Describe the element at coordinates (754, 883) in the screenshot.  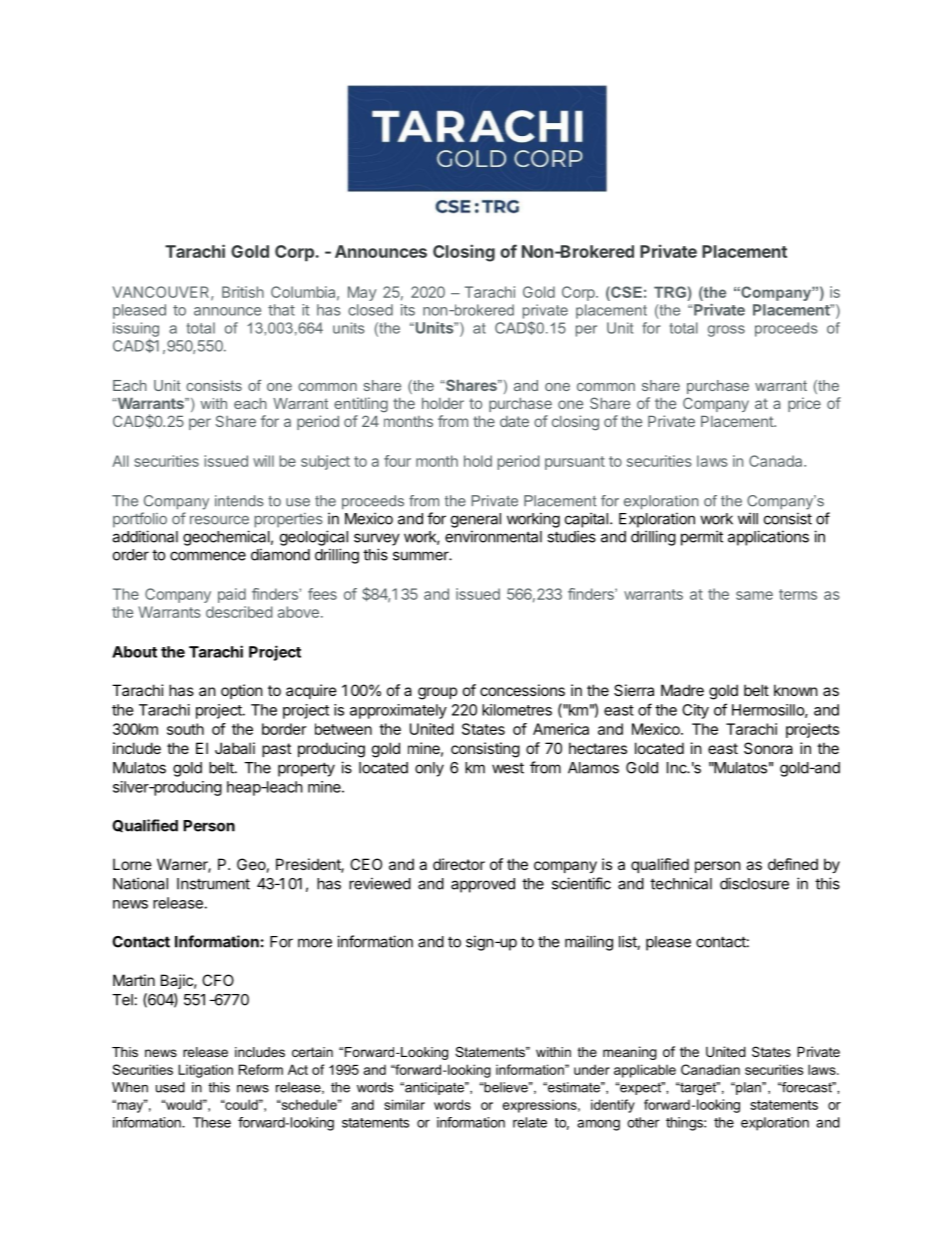
I see `disclosure` at that location.
